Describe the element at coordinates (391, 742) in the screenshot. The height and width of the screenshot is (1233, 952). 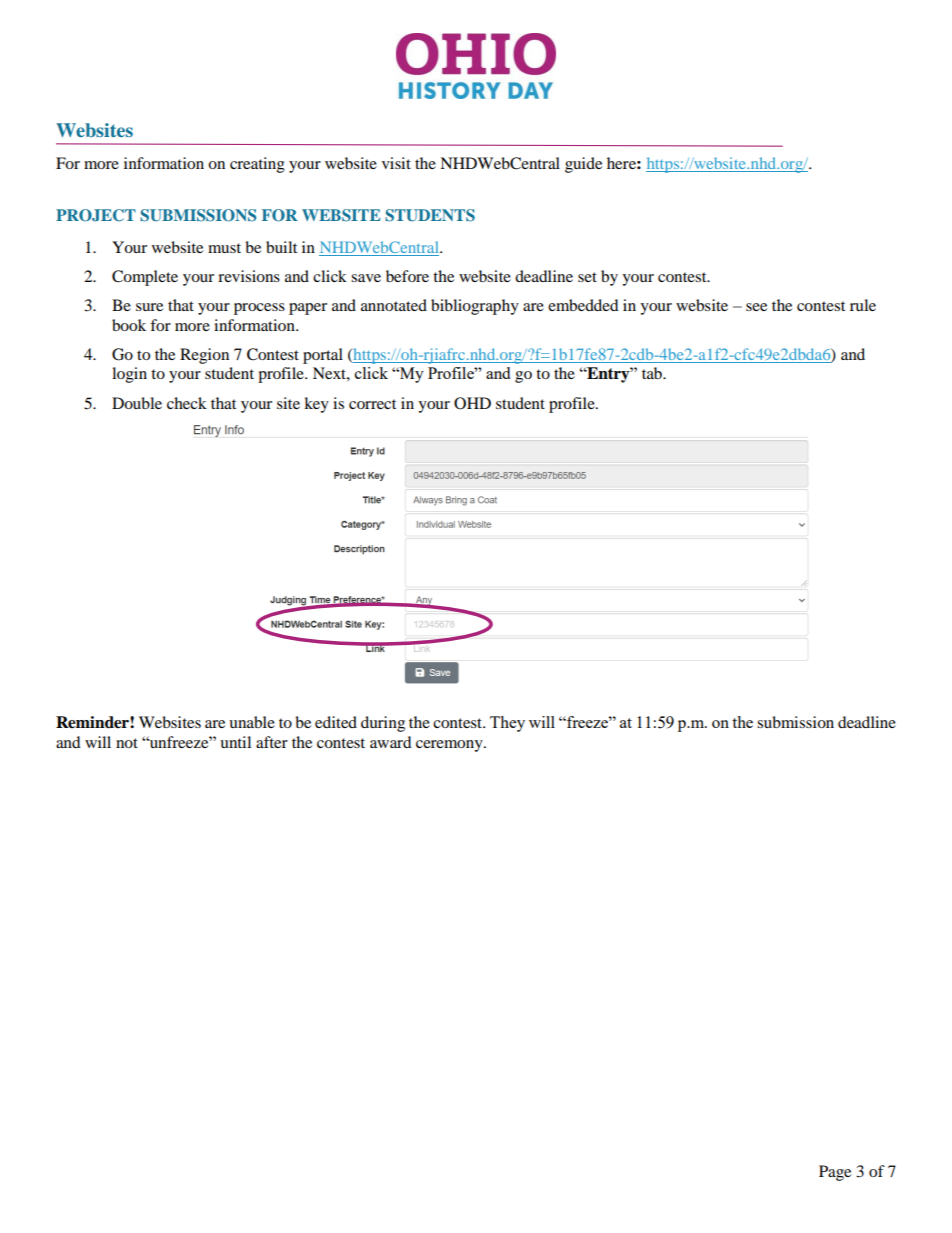
I see `award` at that location.
